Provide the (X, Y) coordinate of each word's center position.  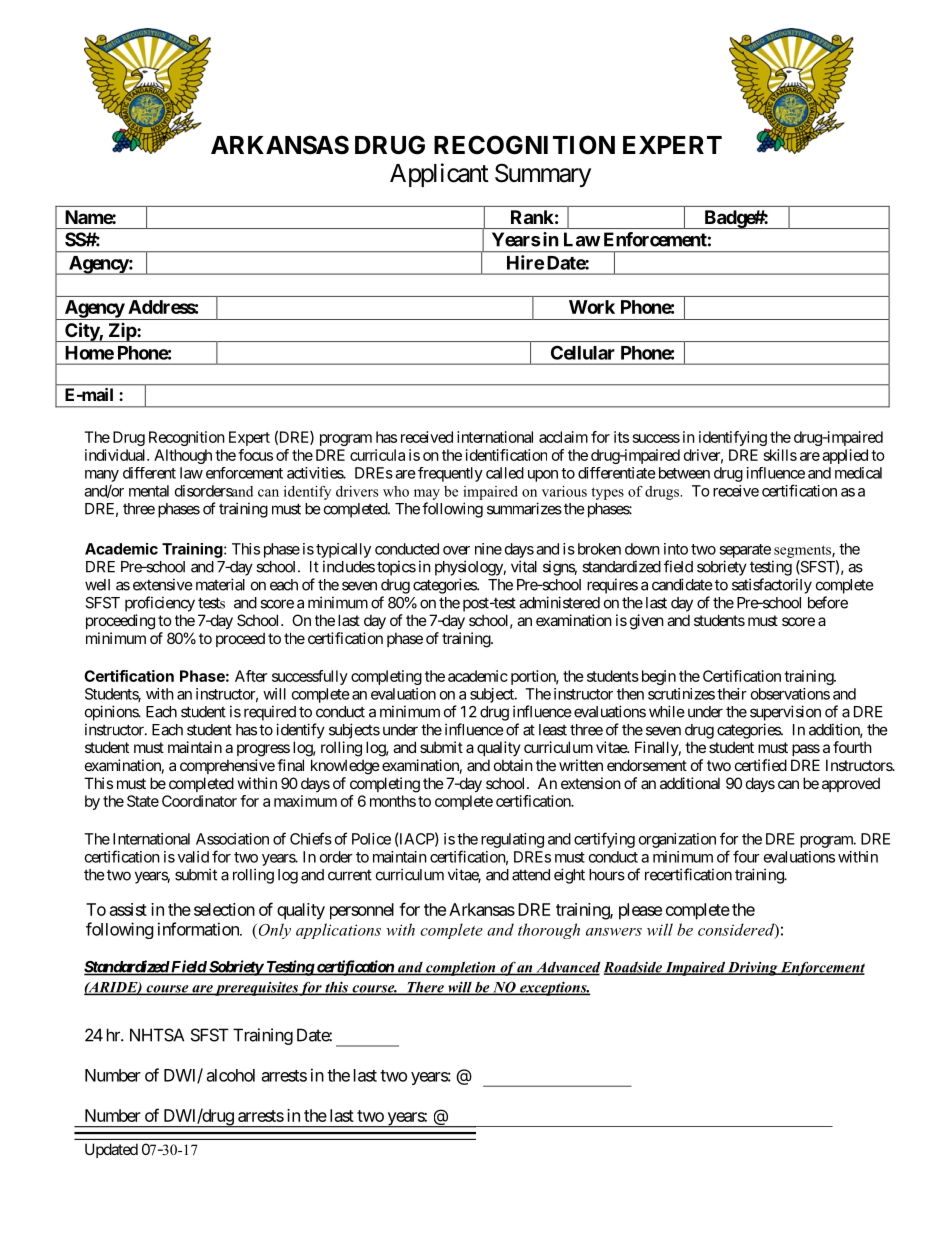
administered (559, 602)
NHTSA (157, 1035)
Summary (543, 175)
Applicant (439, 175)
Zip (122, 332)
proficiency (160, 604)
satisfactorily (772, 586)
